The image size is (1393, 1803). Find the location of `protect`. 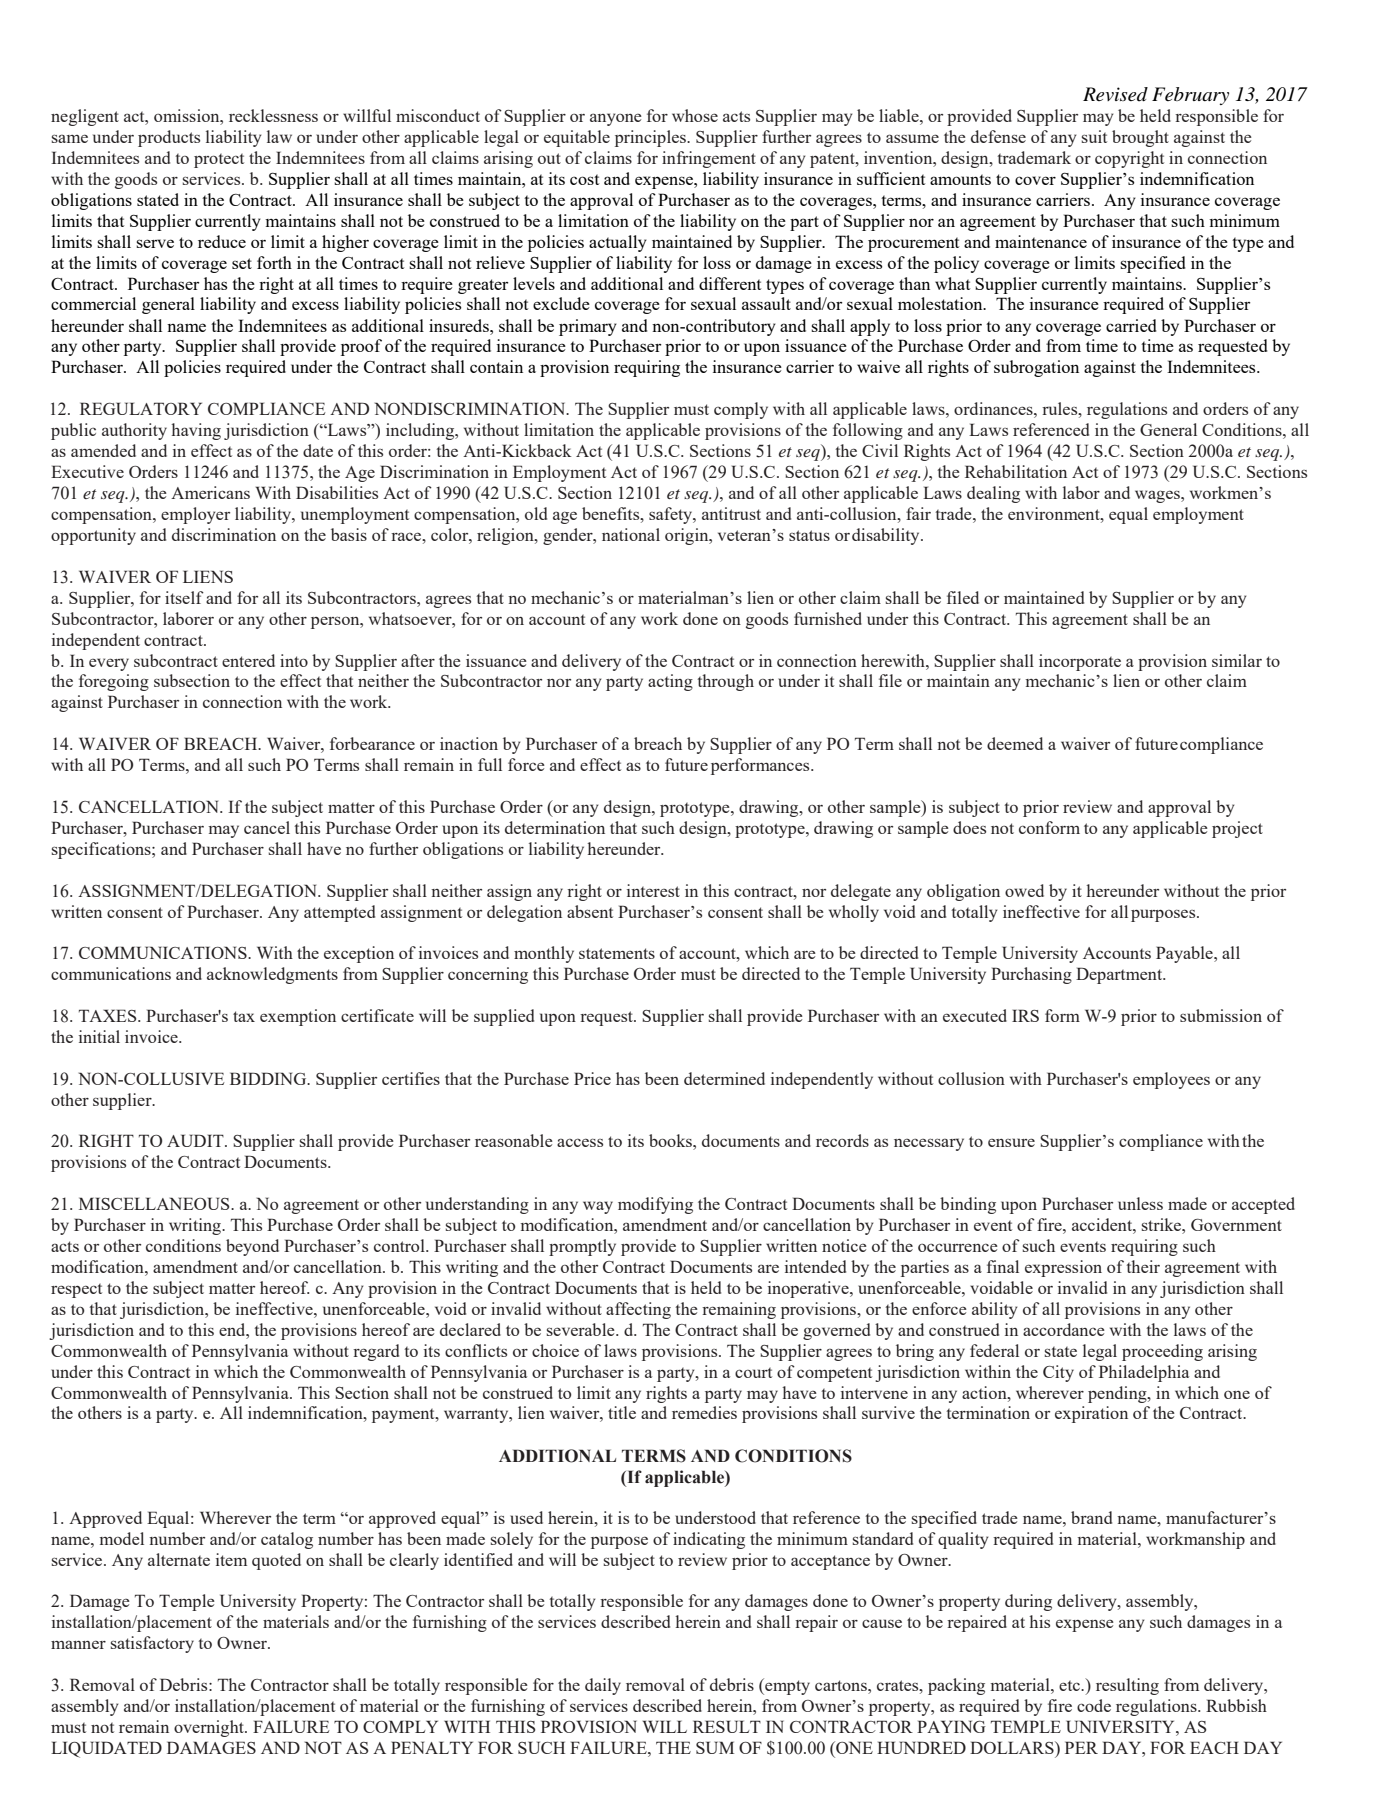

protect is located at coordinates (219, 161).
